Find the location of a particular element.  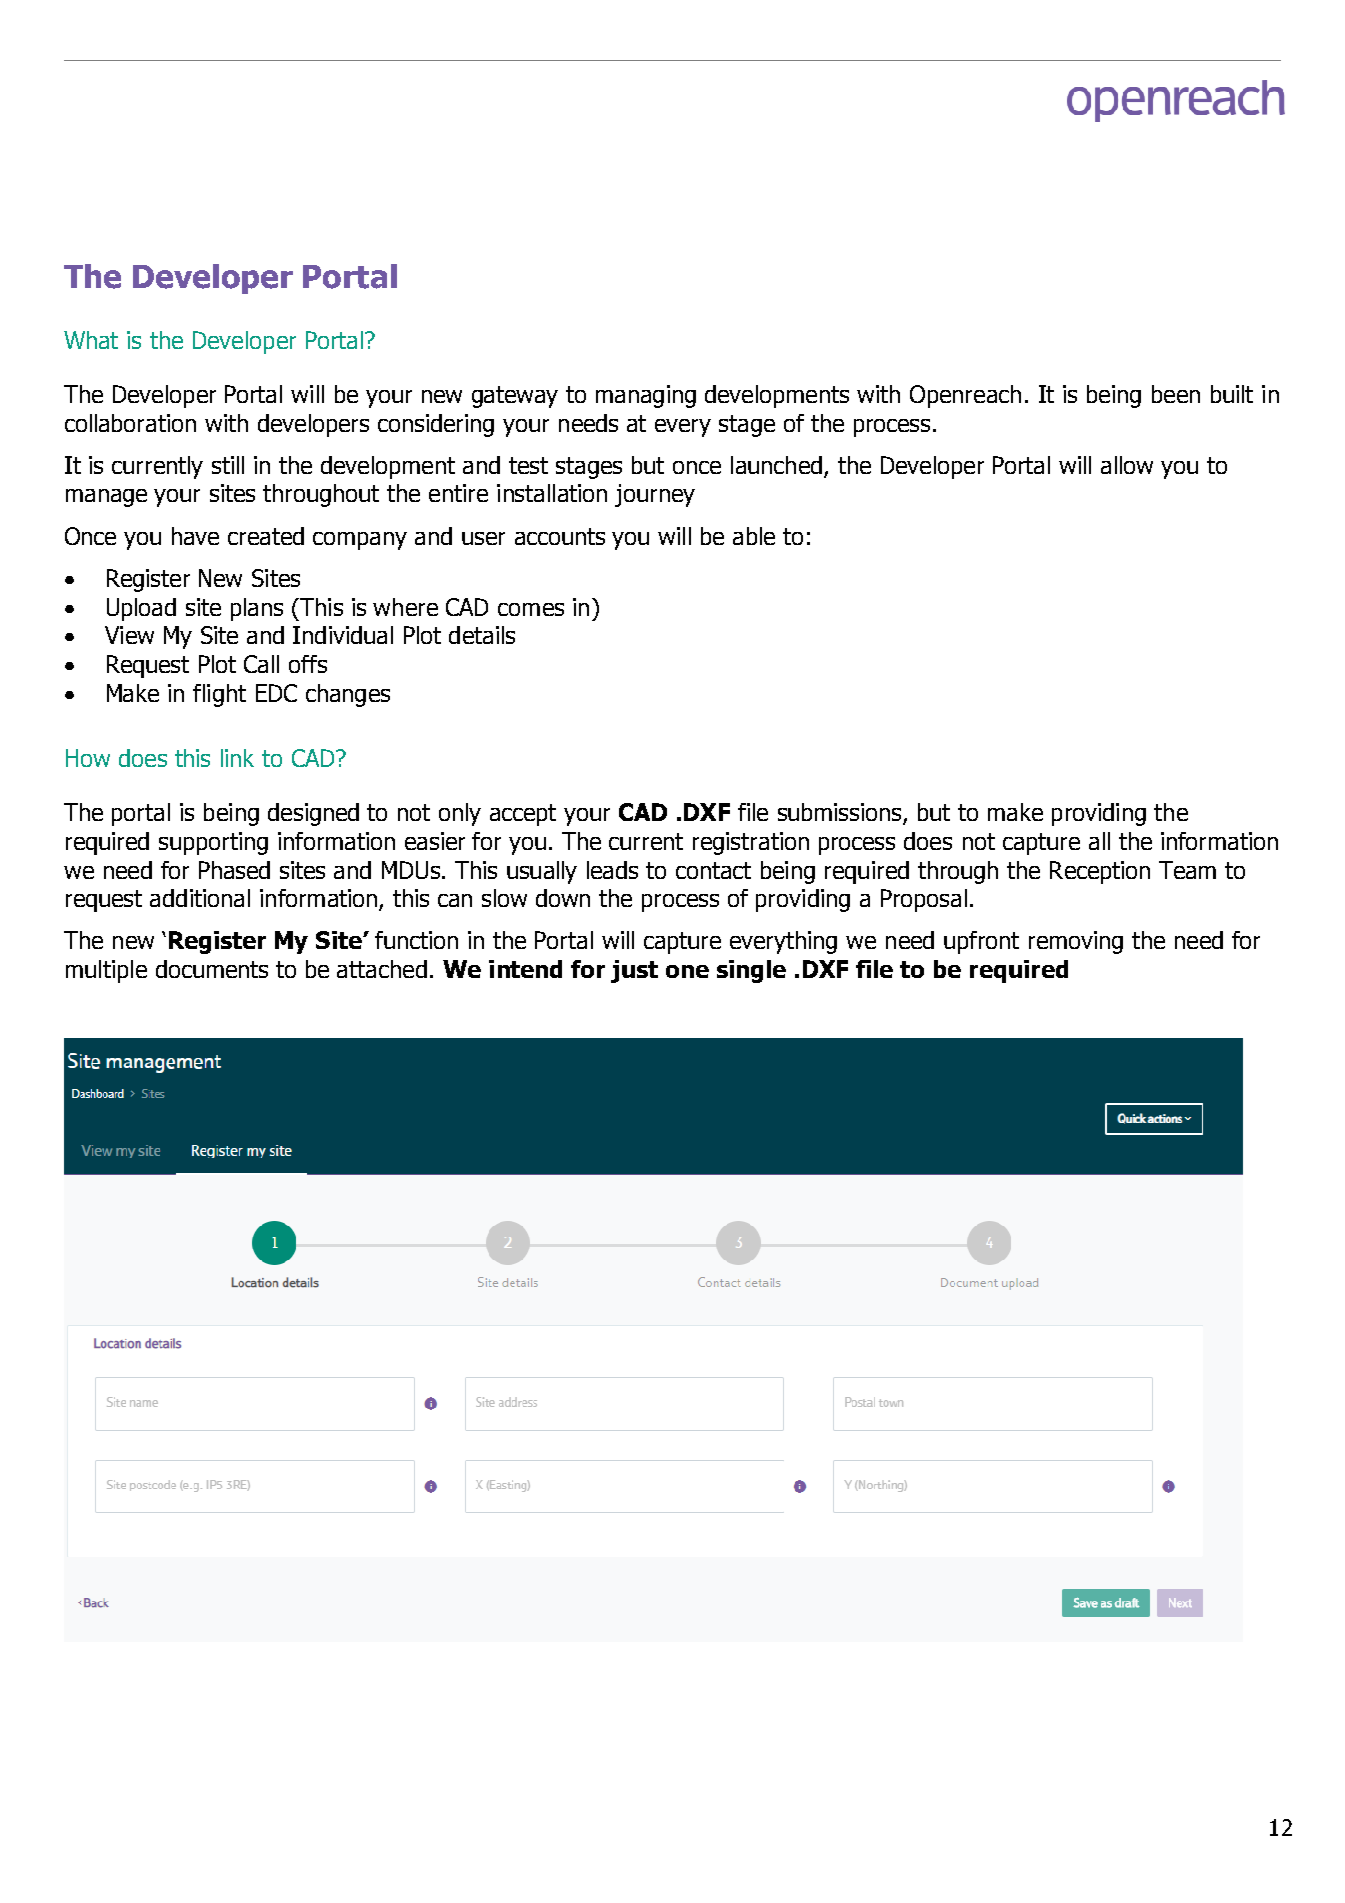

able is located at coordinates (754, 536).
